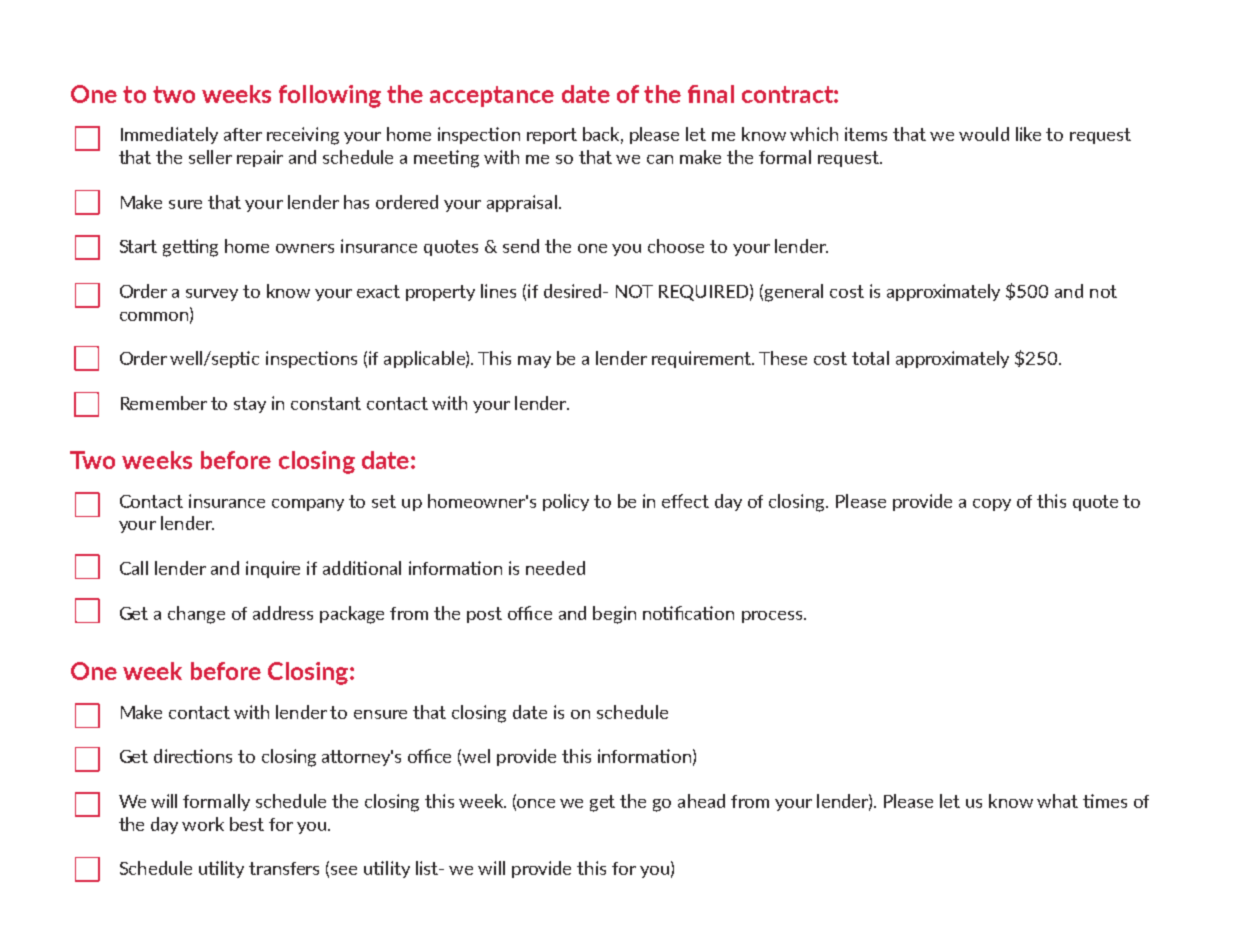  What do you see at coordinates (243, 134) in the screenshot?
I see `after` at bounding box center [243, 134].
